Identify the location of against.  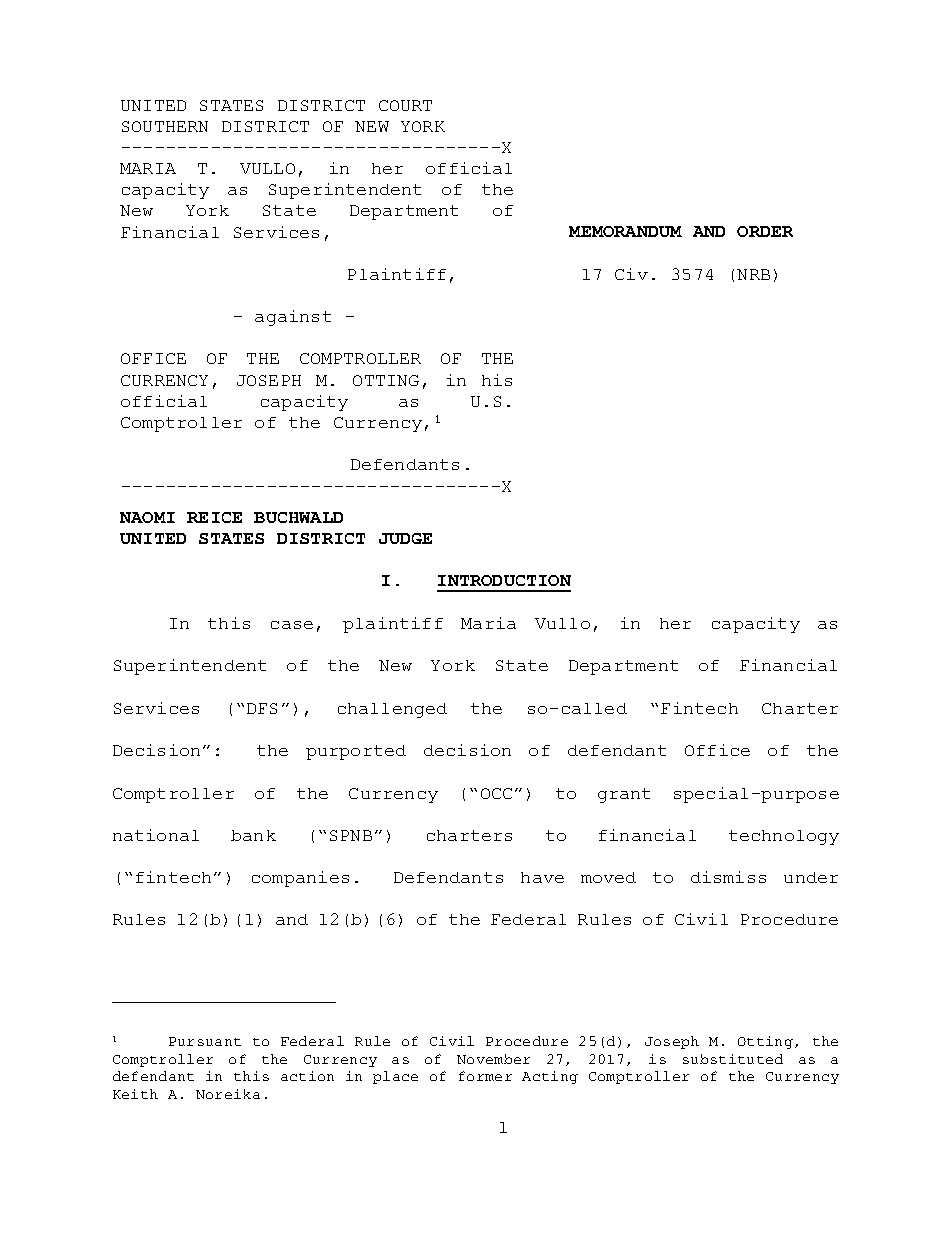
(293, 318).
